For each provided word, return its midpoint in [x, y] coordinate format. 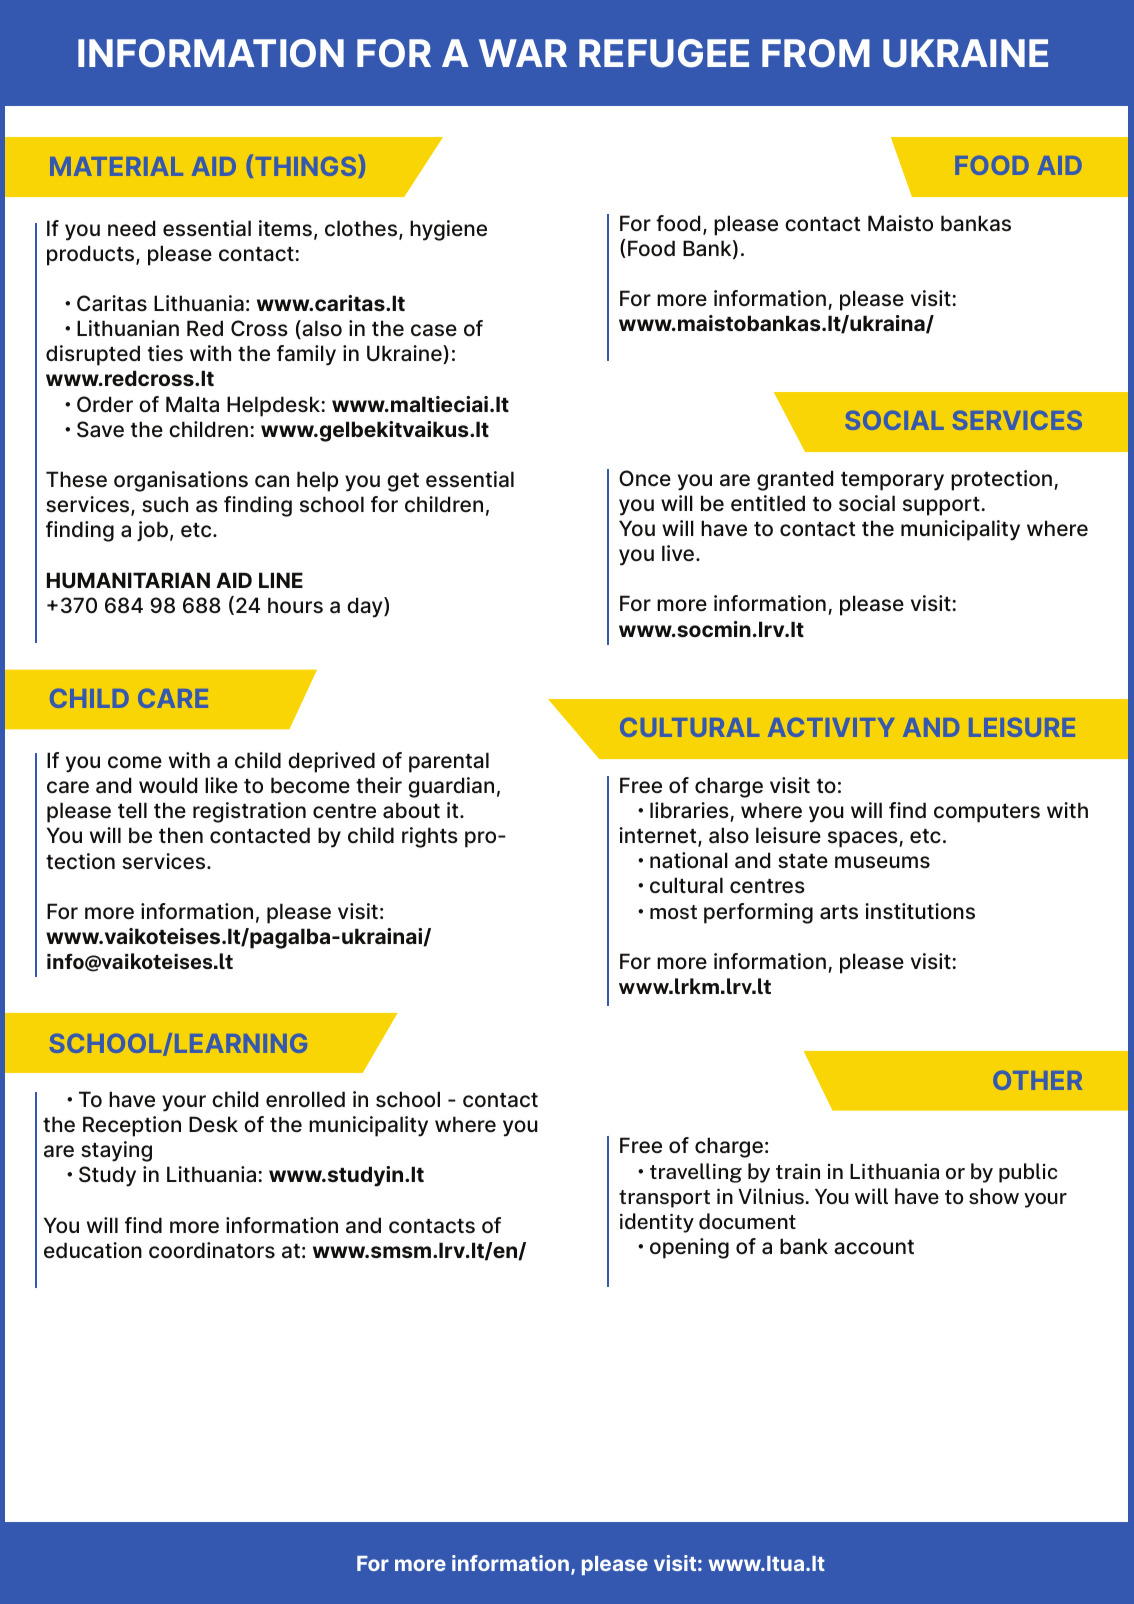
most [673, 912]
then [181, 835]
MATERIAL [116, 166]
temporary [892, 481]
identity [657, 1223]
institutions [920, 911]
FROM [816, 53]
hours [295, 605]
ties [165, 353]
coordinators [212, 1250]
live [679, 553]
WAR [523, 53]
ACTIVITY [831, 727]
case [434, 330]
